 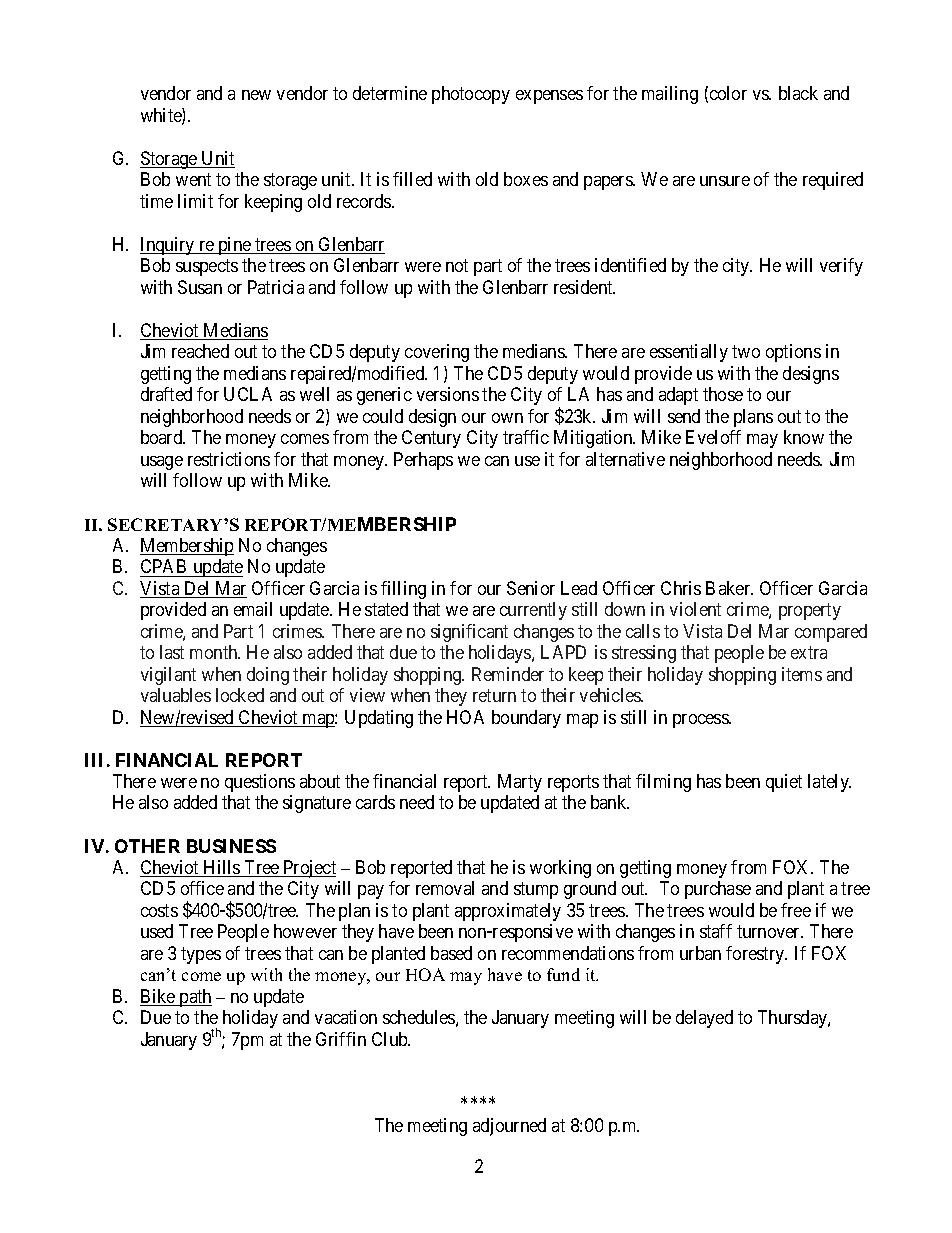 What do you see at coordinates (471, 95) in the screenshot?
I see `photocopy` at bounding box center [471, 95].
